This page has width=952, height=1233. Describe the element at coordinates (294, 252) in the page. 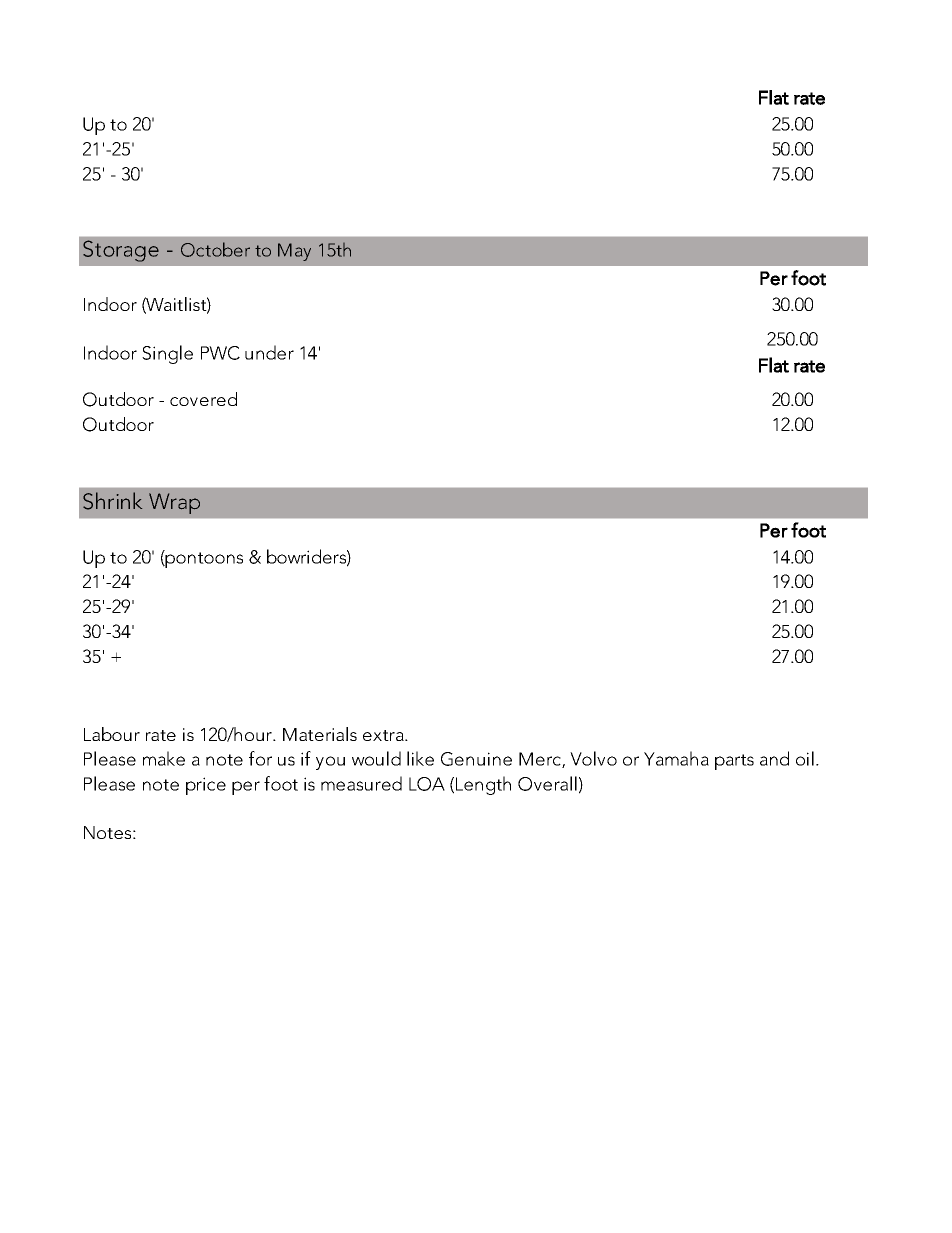

I see `May` at that location.
